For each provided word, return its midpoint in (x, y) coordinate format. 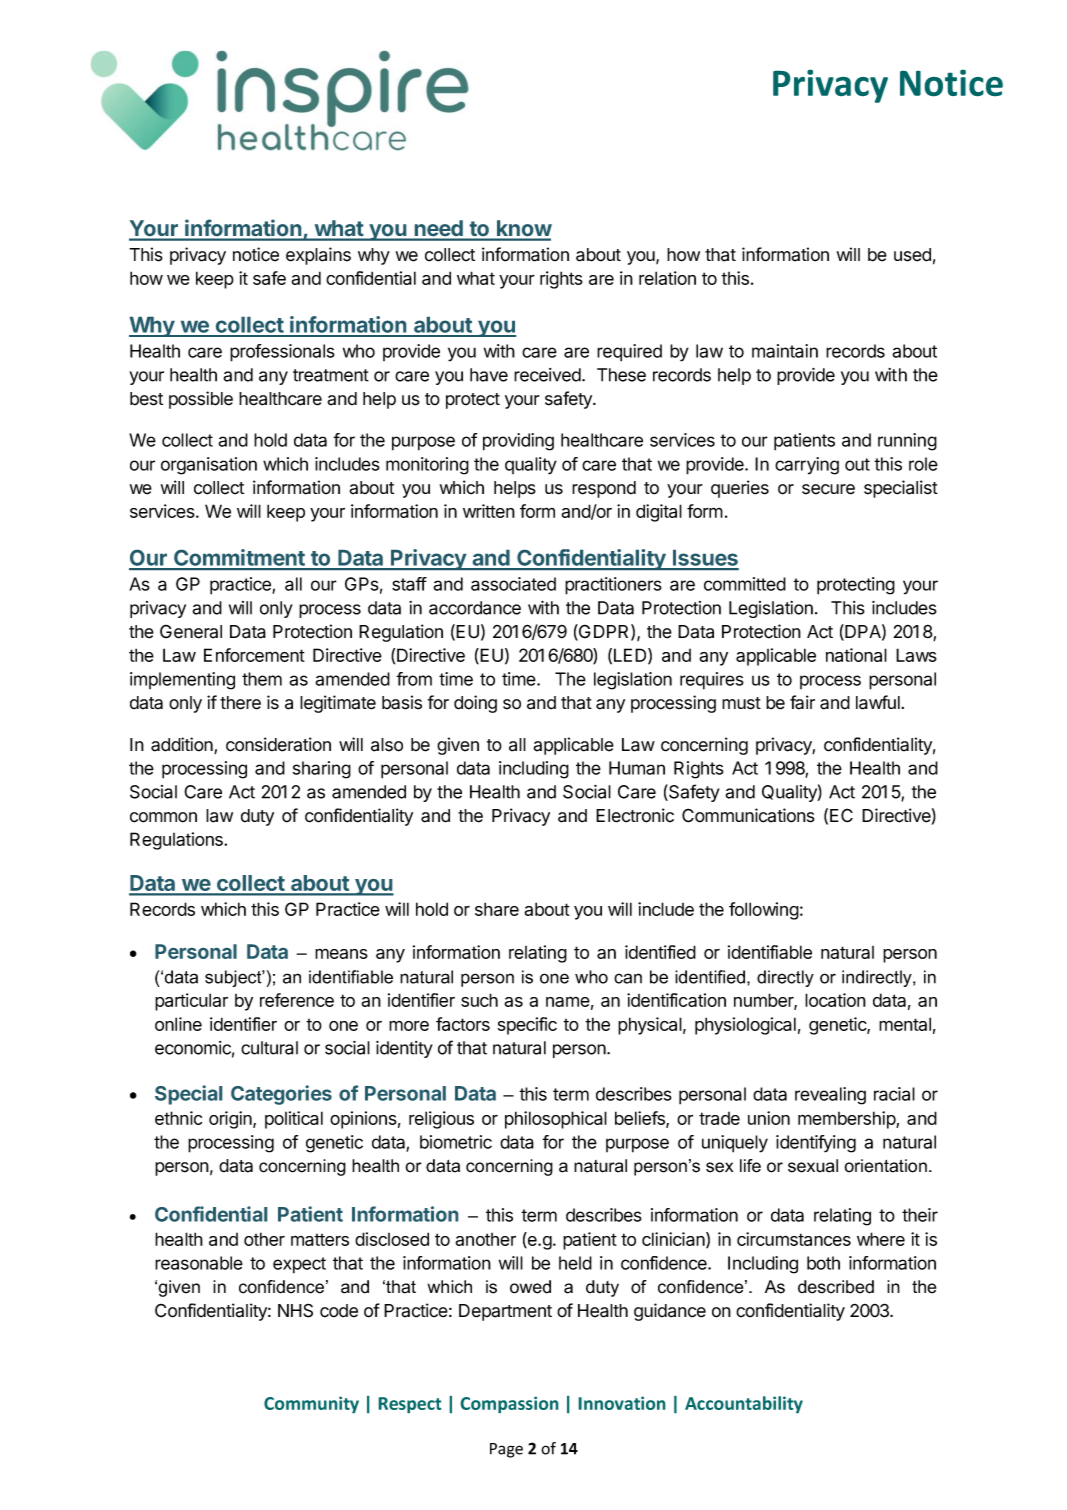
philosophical (556, 1120)
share (497, 909)
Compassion (509, 1404)
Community (311, 1404)
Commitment (239, 559)
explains (318, 256)
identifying (816, 1144)
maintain (785, 351)
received (548, 375)
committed (745, 584)
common (163, 817)
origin (231, 1120)
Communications (748, 815)
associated (513, 584)
